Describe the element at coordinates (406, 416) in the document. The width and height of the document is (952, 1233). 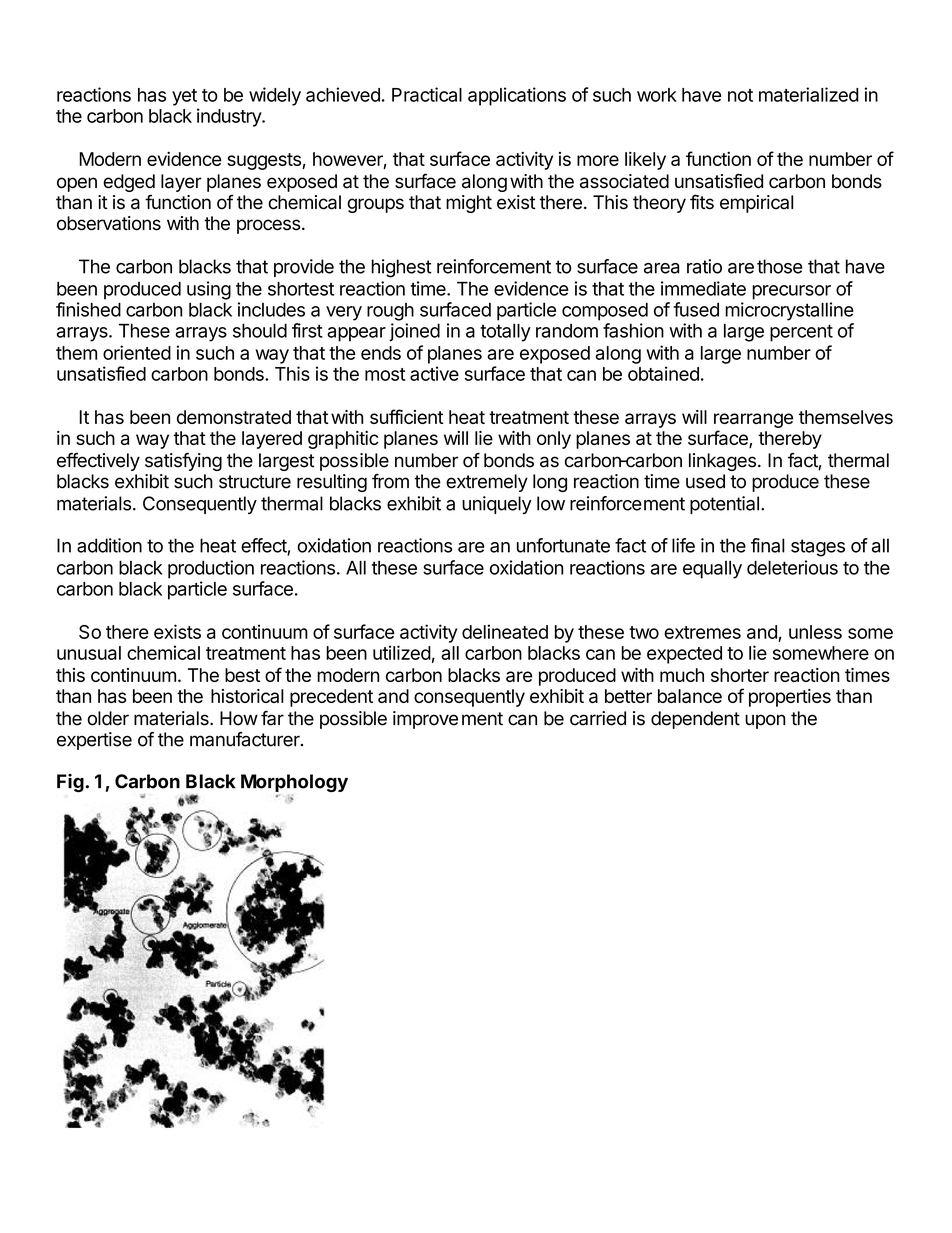
I see `sufficient` at that location.
